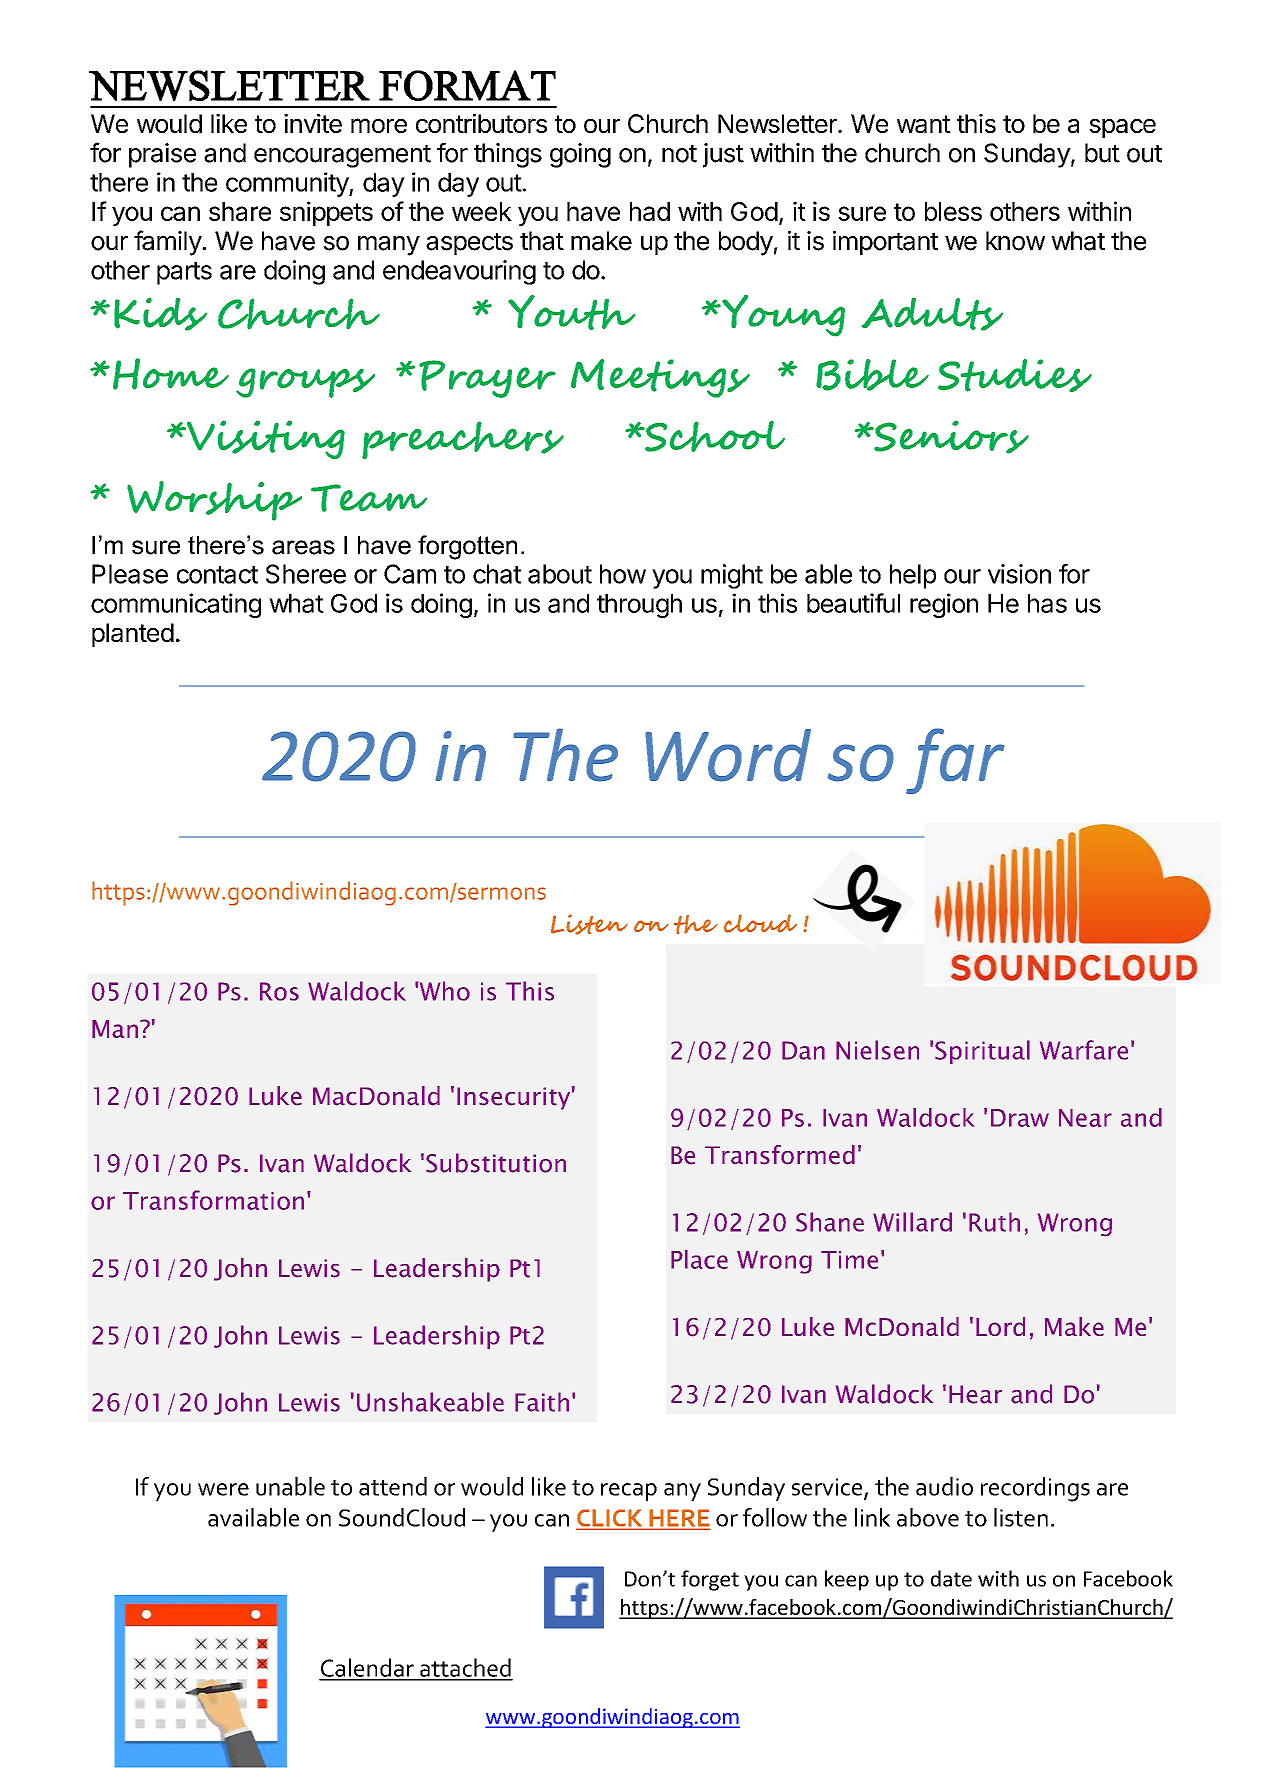  I want to click on Spiritual, so click(982, 1052).
